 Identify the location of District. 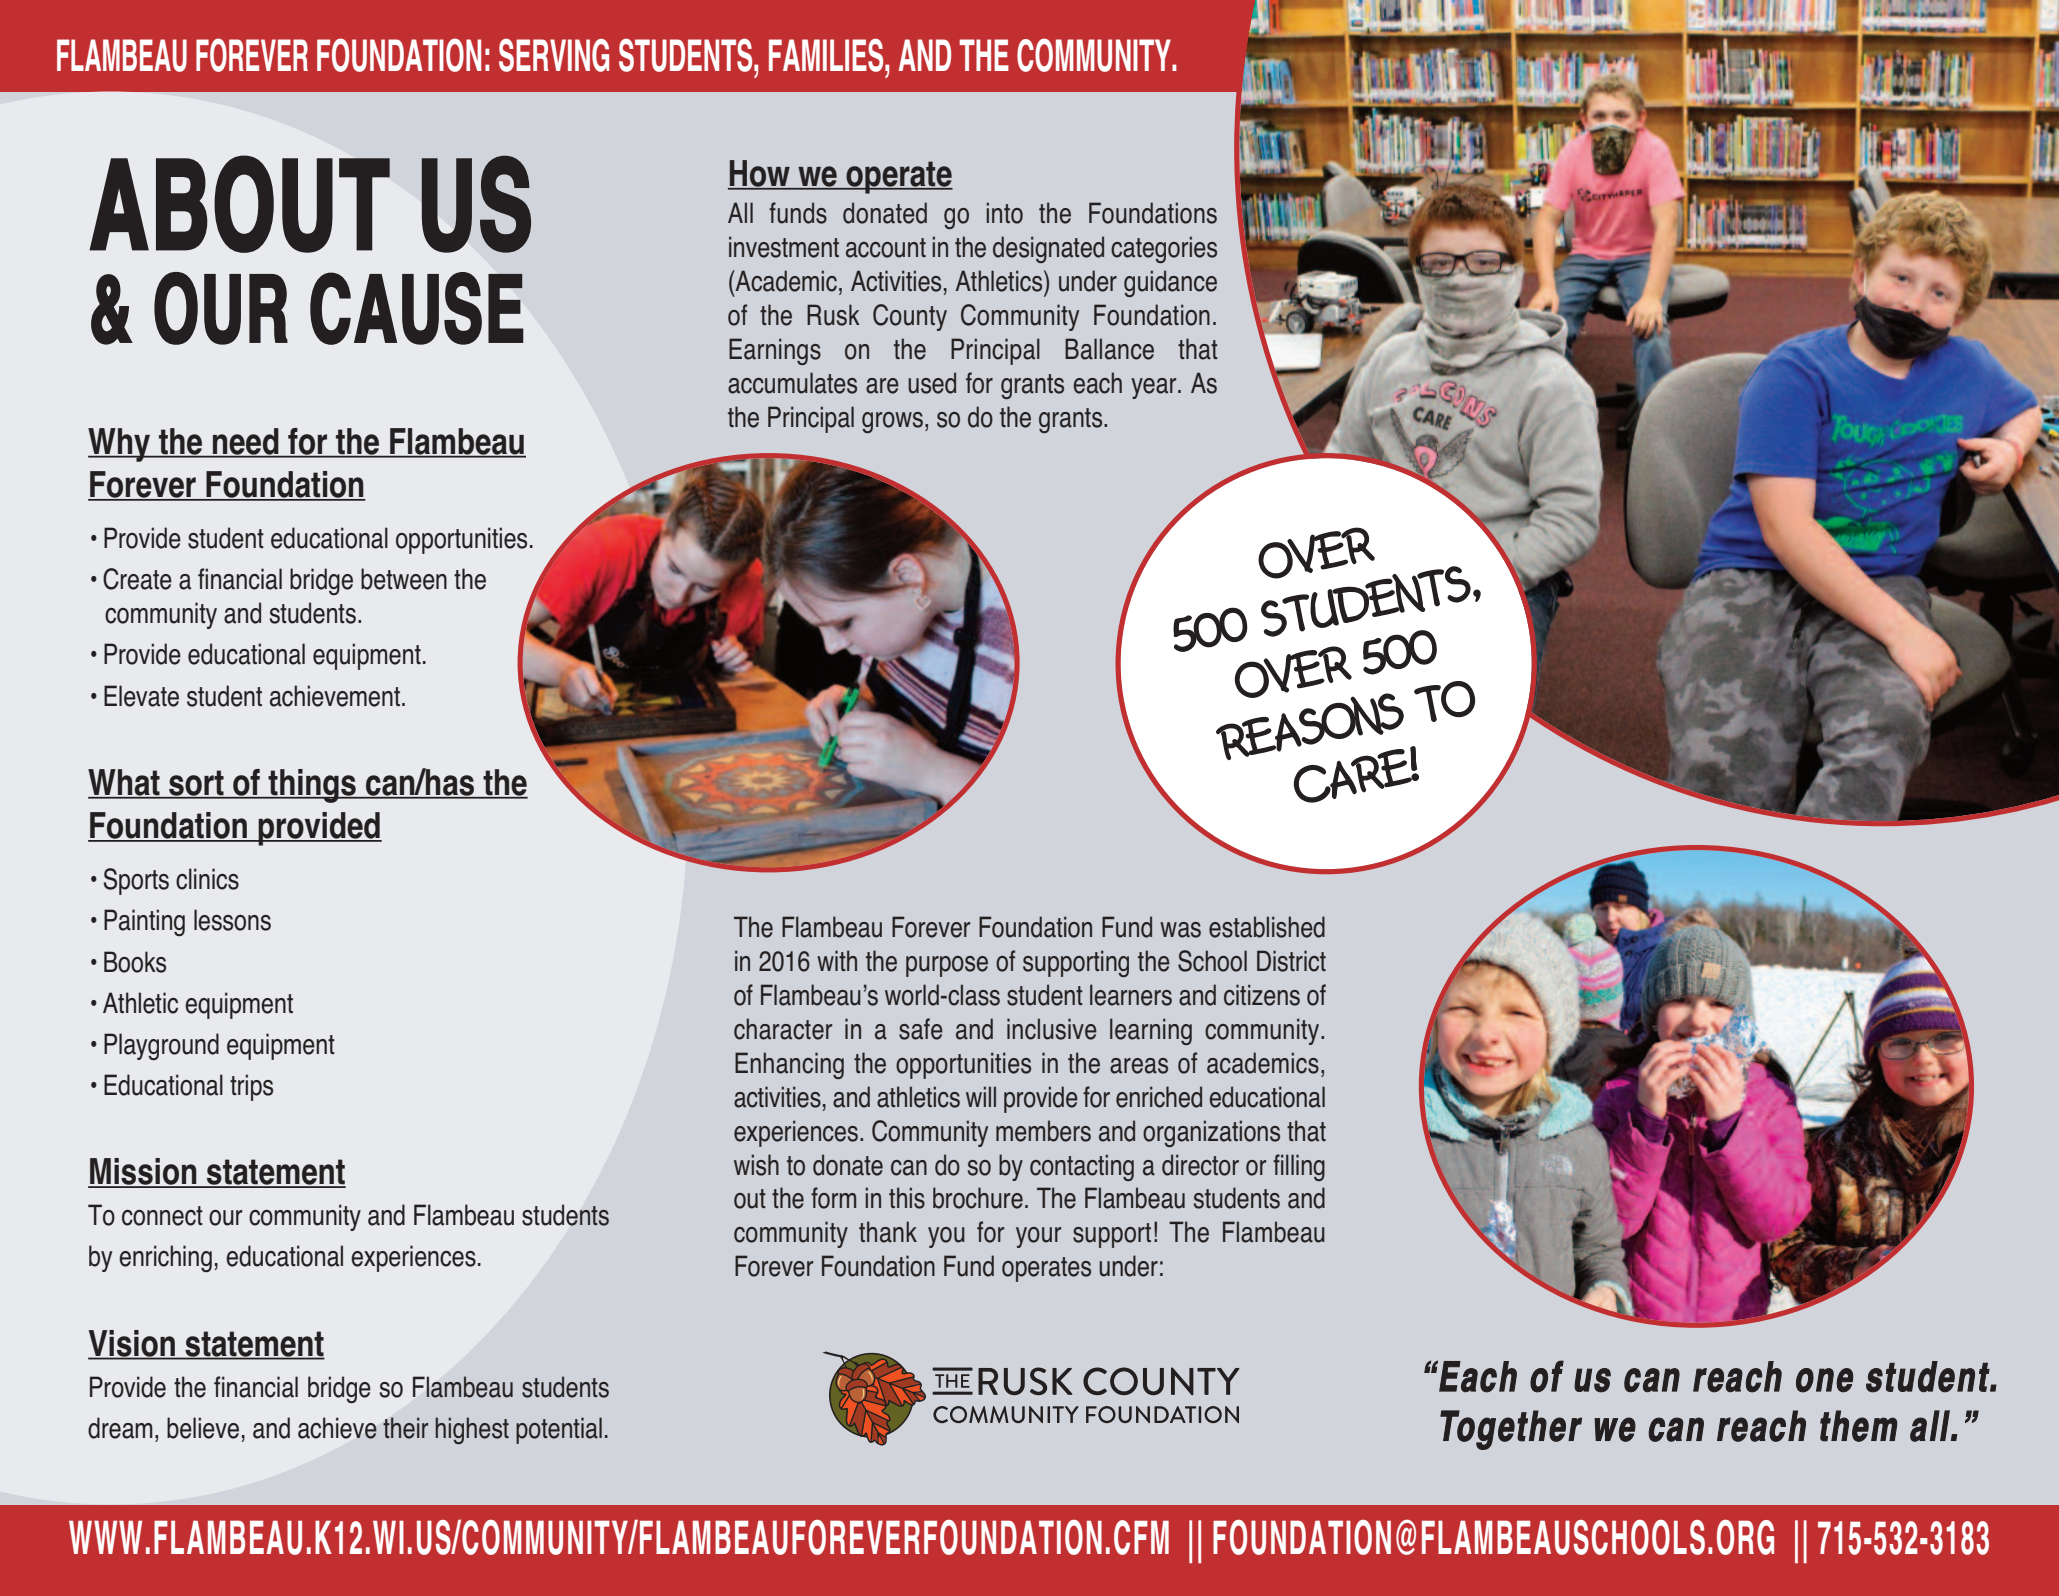
(1291, 961).
